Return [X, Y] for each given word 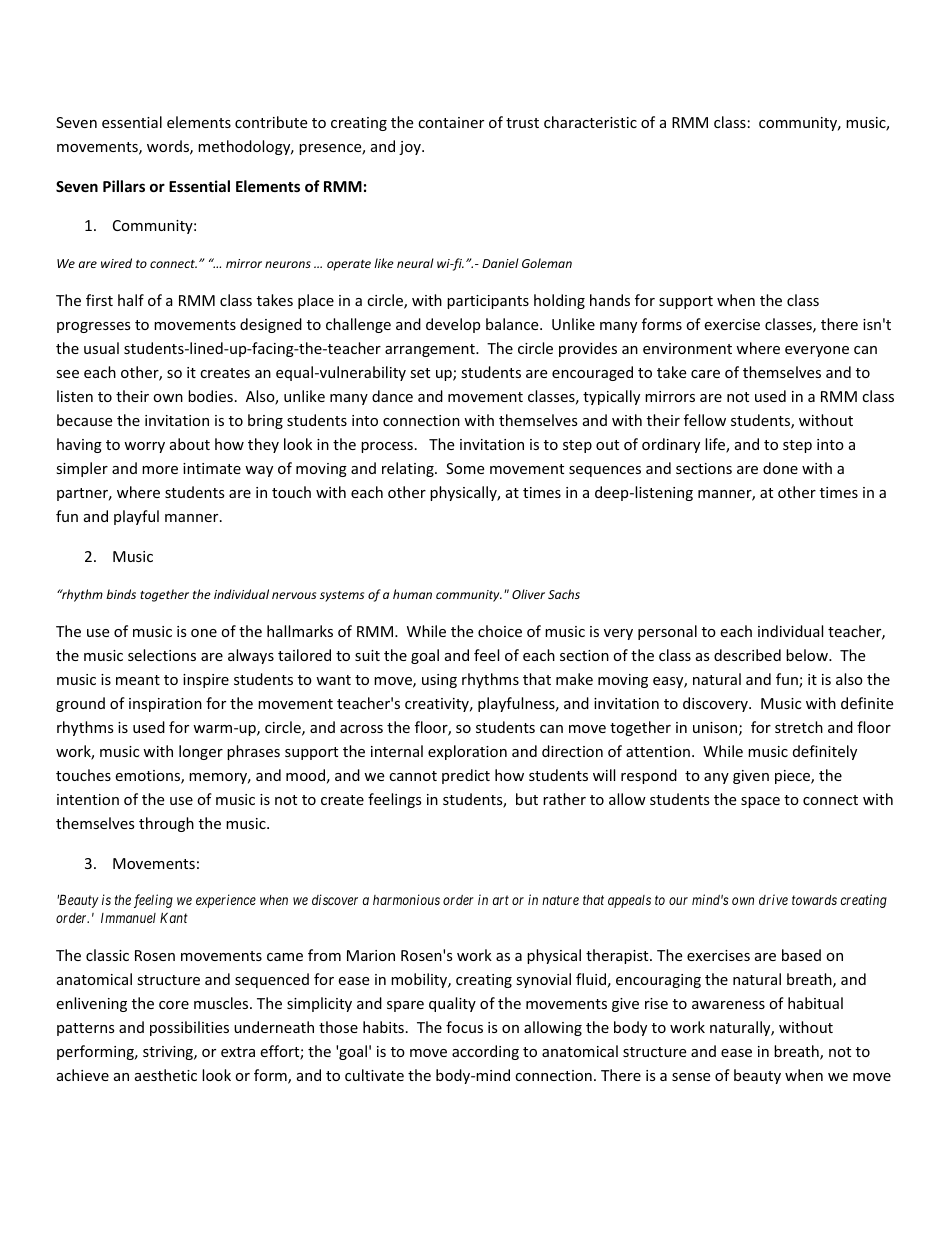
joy [411, 148]
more [160, 470]
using [439, 681]
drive [773, 899]
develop [453, 325]
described [747, 655]
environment [687, 348]
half [131, 300]
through [166, 824]
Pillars [124, 186]
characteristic [590, 122]
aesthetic [166, 1075]
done [780, 468]
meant [138, 680]
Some [465, 468]
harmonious [406, 899]
